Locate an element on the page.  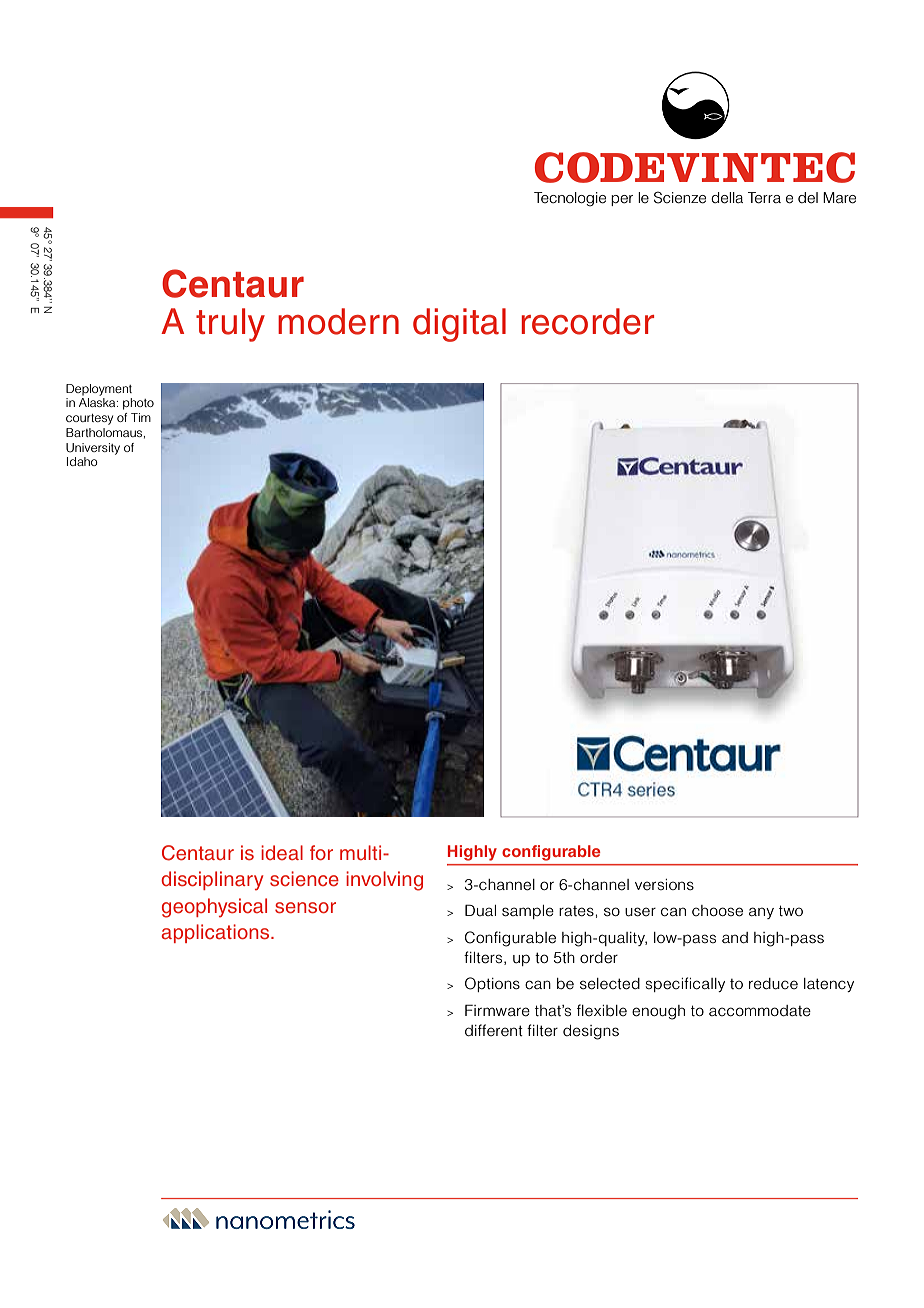
versions is located at coordinates (664, 885).
